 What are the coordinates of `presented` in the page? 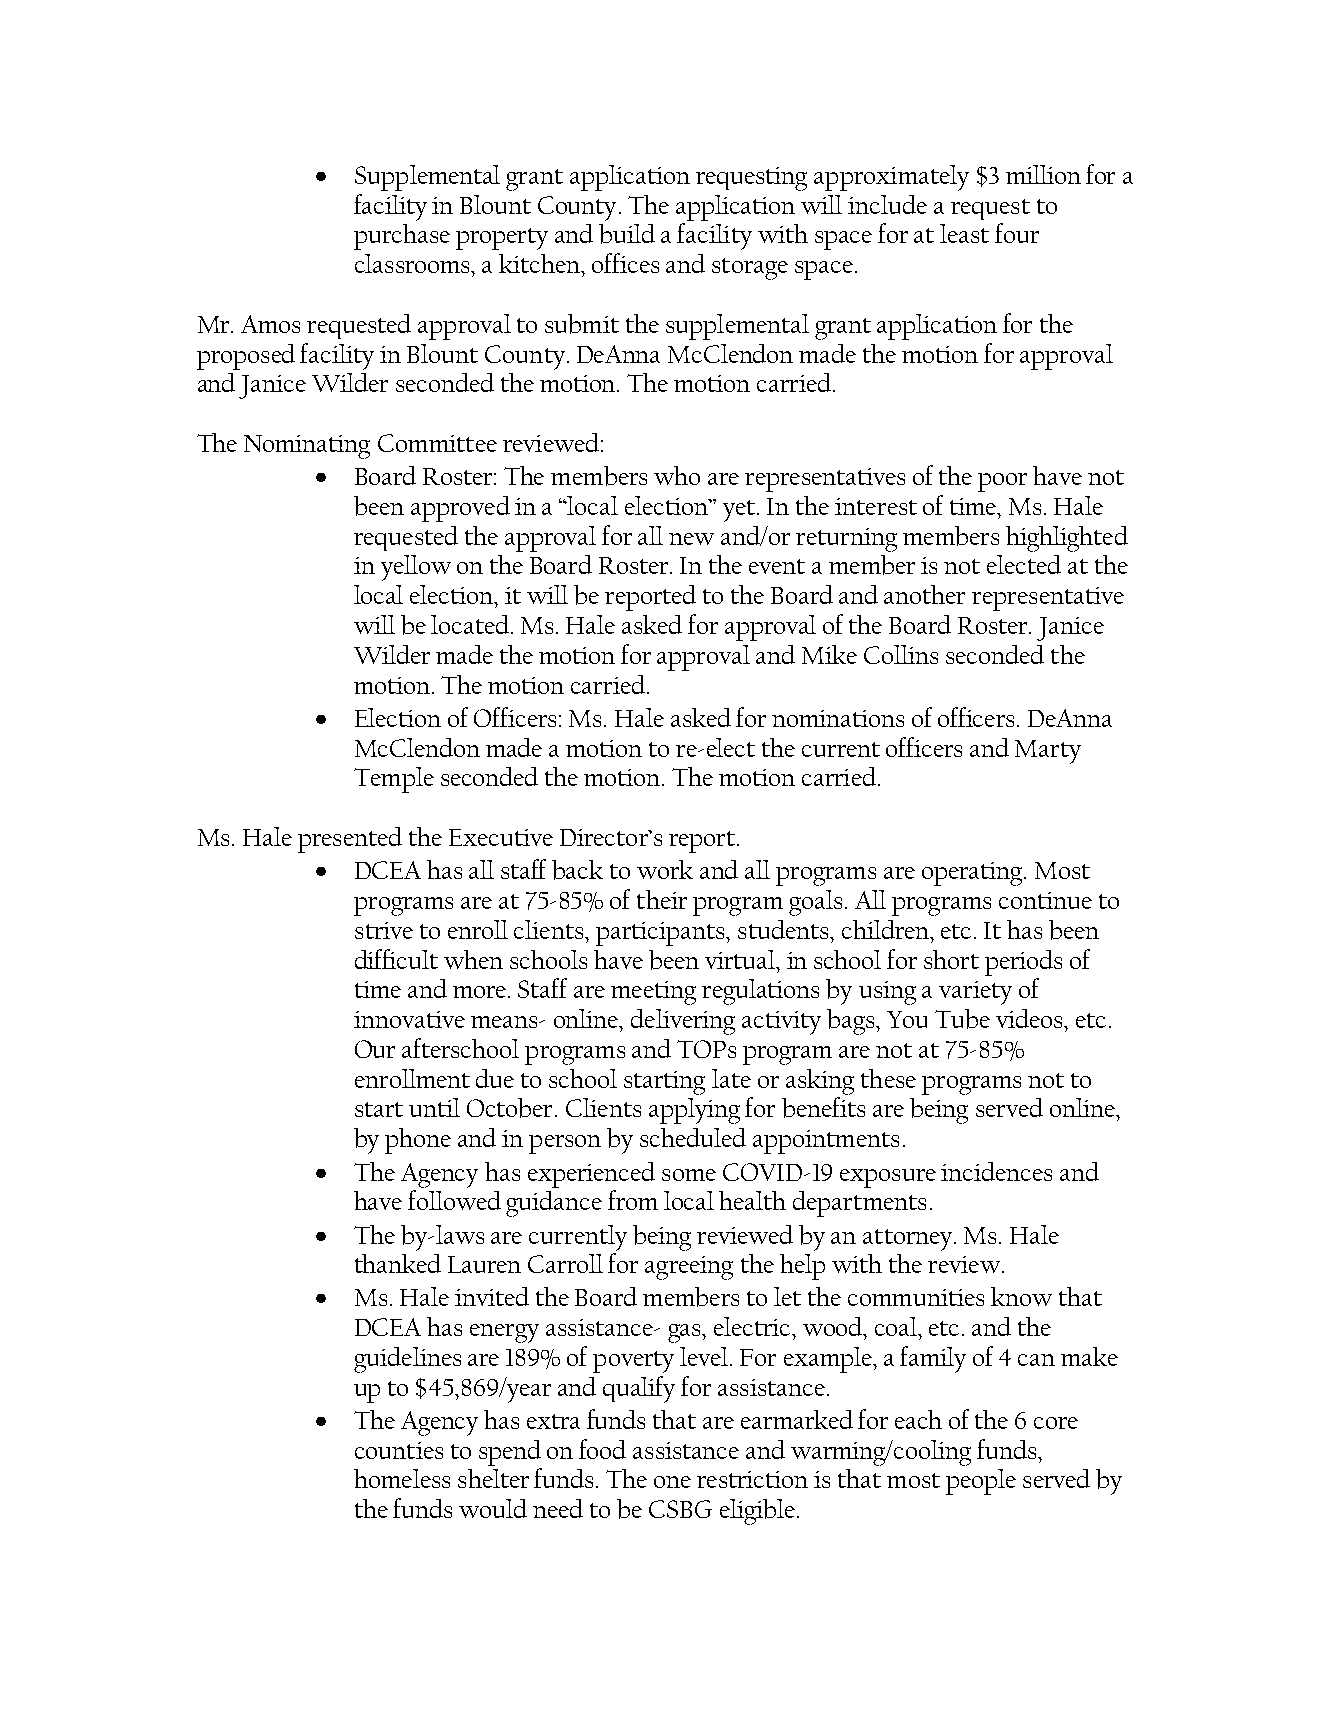 It's located at (350, 840).
